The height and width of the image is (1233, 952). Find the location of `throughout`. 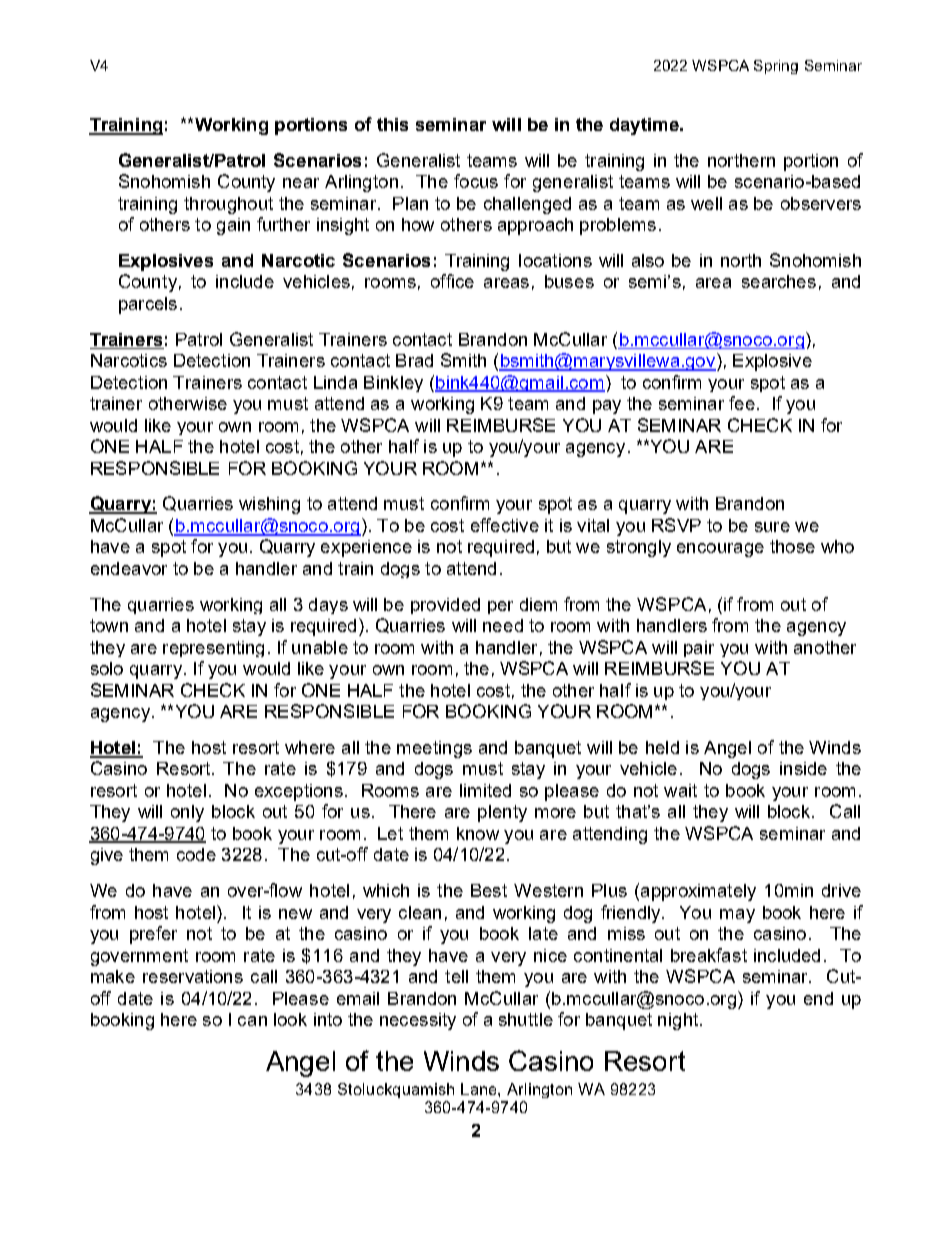

throughout is located at coordinates (228, 205).
